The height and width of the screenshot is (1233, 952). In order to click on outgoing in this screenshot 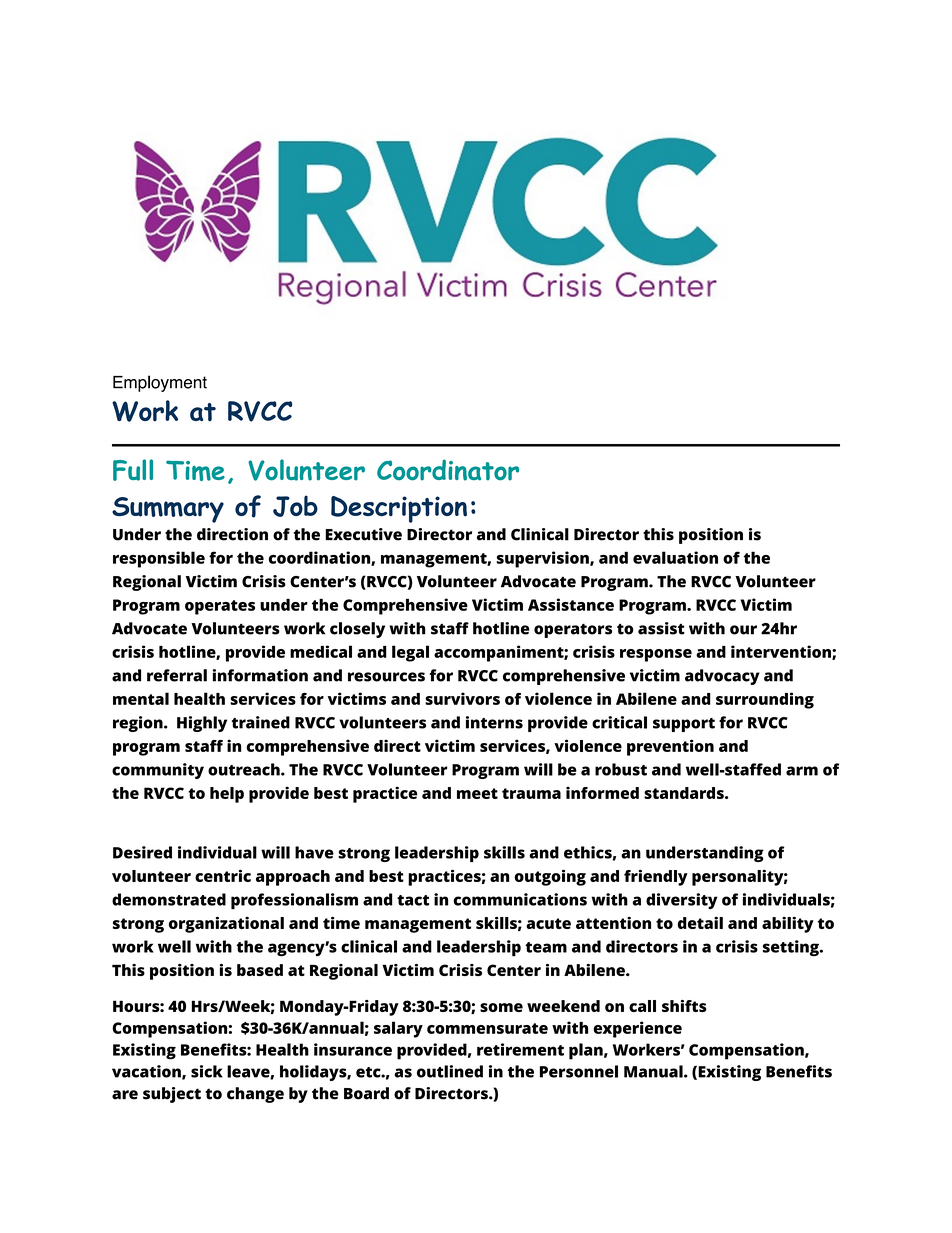, I will do `click(550, 877)`.
